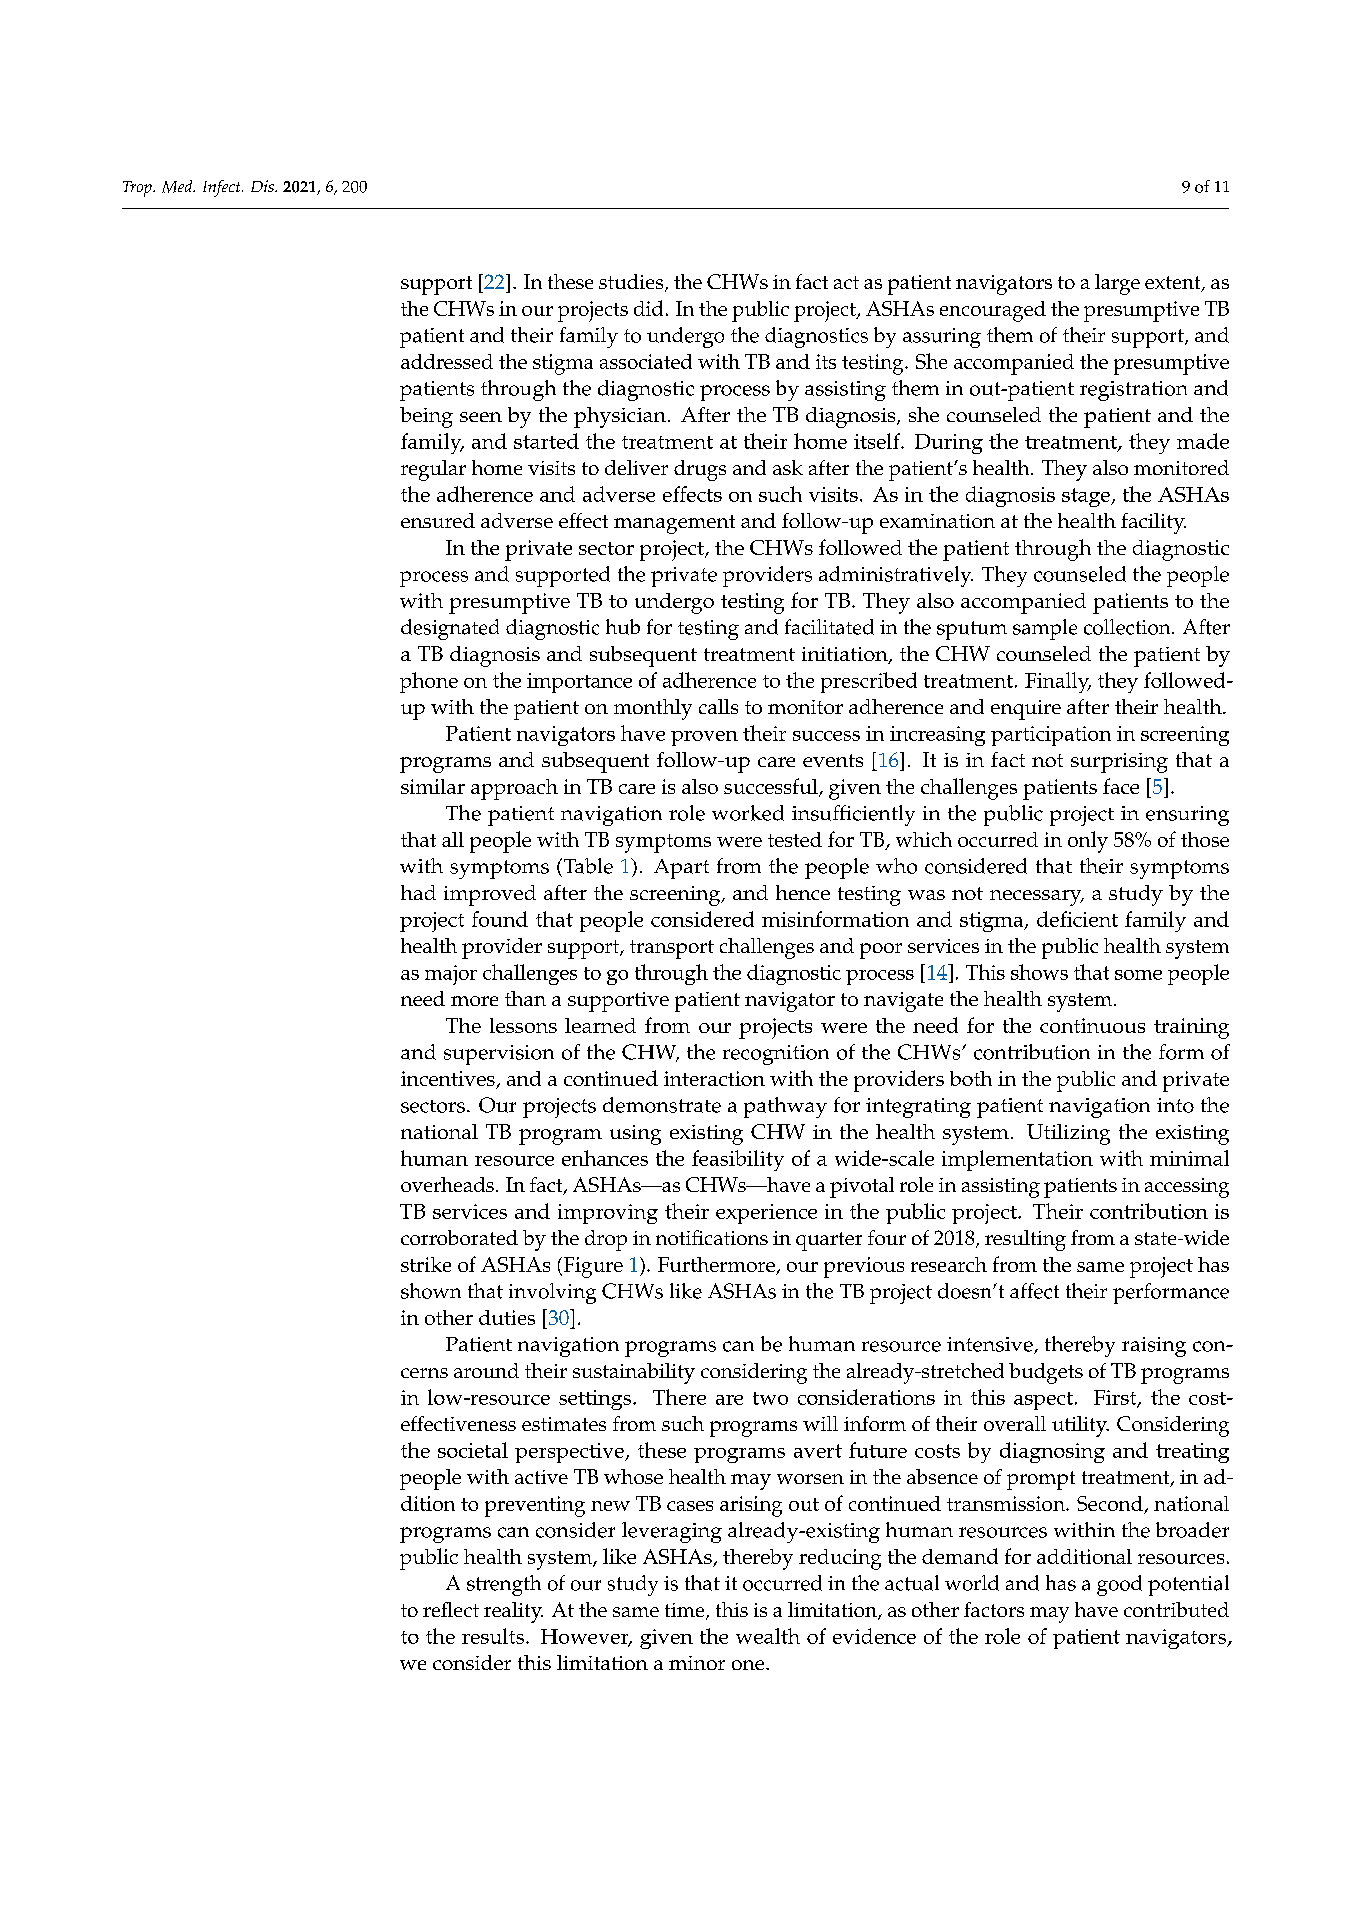  I want to click on reflect, so click(451, 1609).
